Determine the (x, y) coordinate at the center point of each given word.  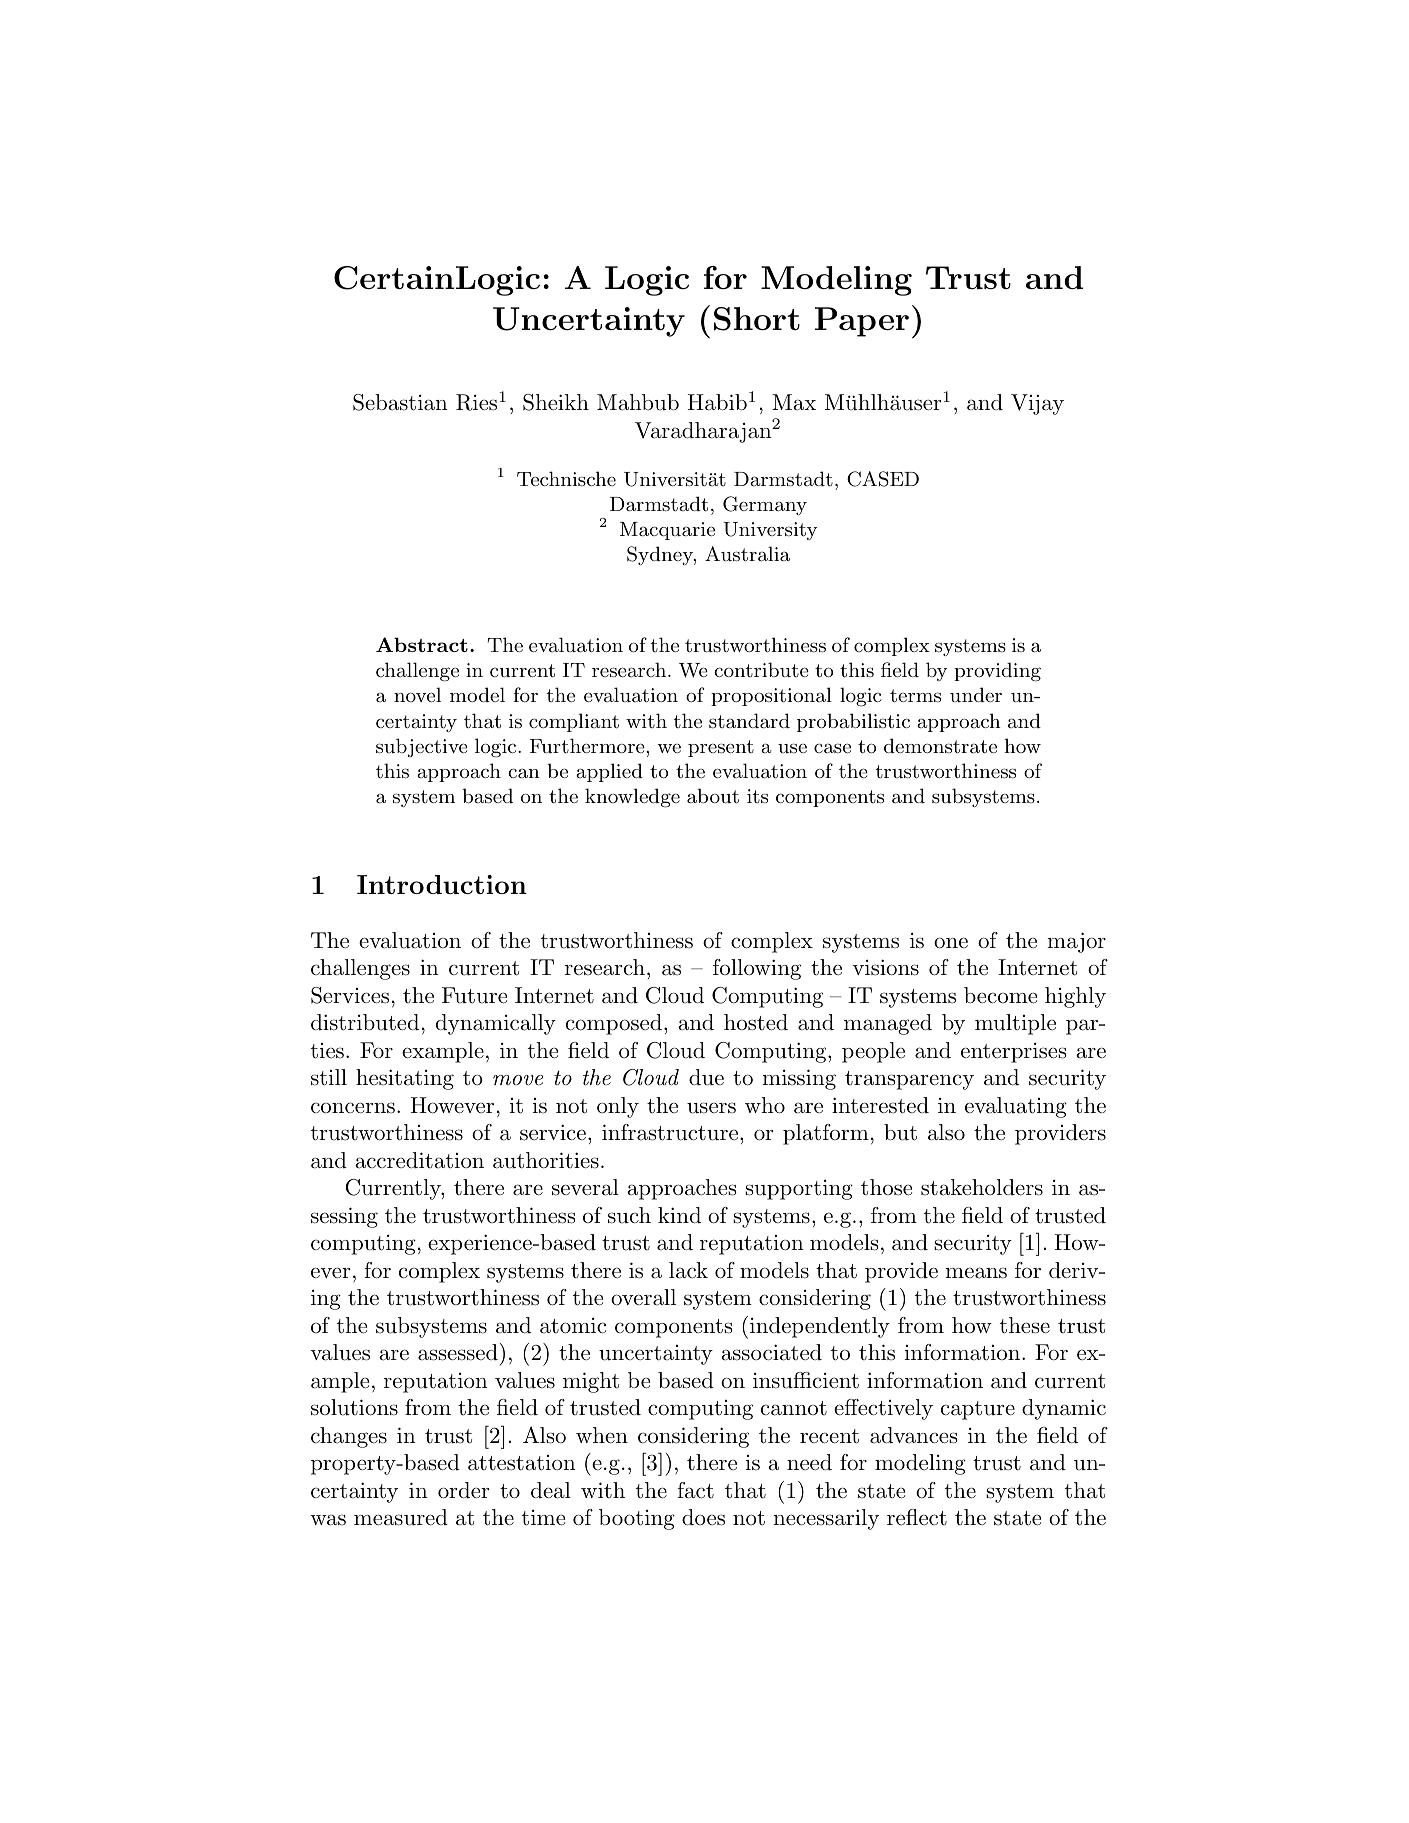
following (757, 969)
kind (679, 1215)
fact (696, 1490)
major (1076, 942)
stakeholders (982, 1187)
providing (997, 672)
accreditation (419, 1160)
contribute (761, 669)
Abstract (422, 644)
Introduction (442, 884)
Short (757, 319)
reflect (917, 1517)
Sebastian (400, 402)
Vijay (1037, 404)
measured (401, 1517)
